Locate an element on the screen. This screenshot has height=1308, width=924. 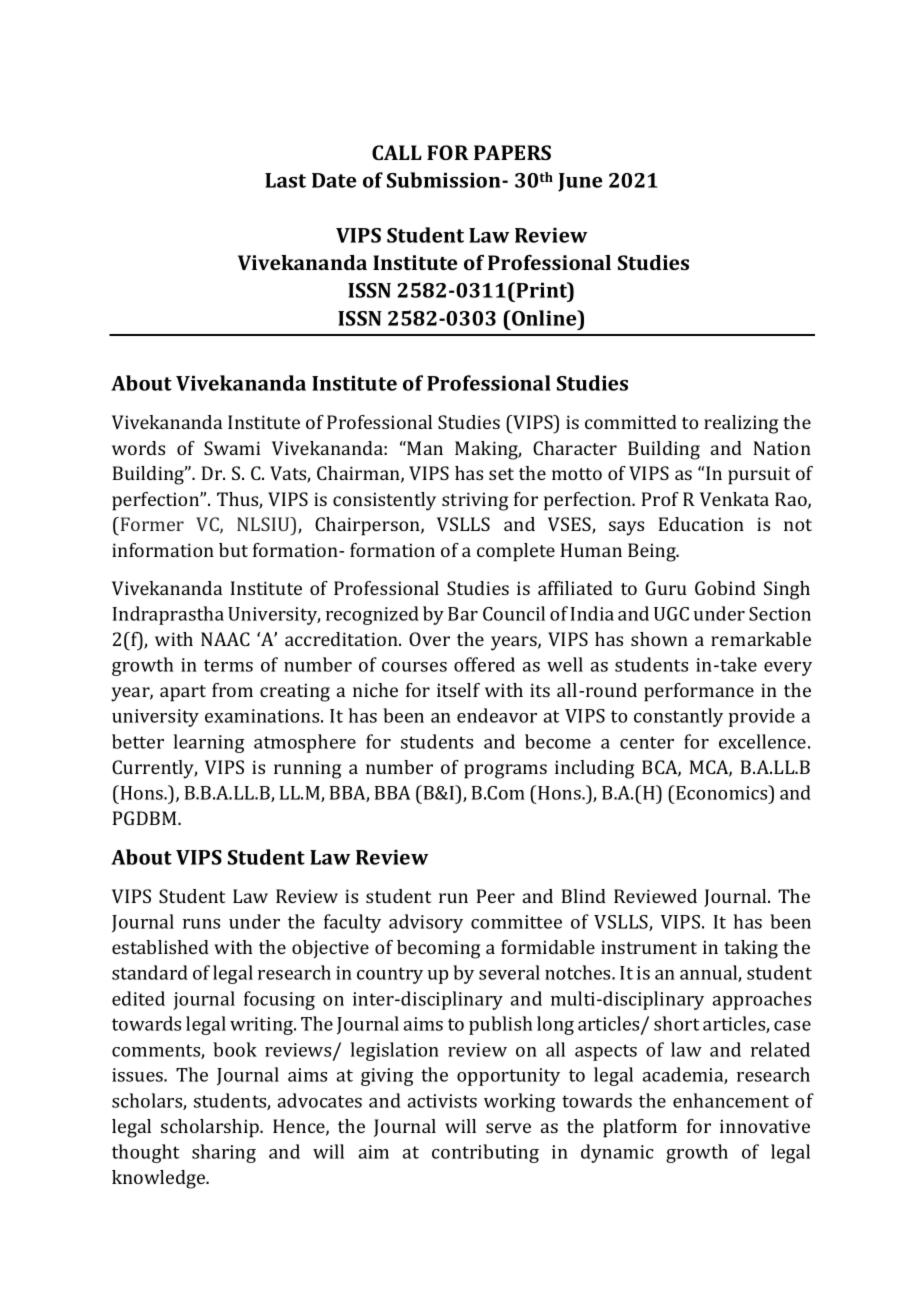
PAPERS is located at coordinates (512, 152).
